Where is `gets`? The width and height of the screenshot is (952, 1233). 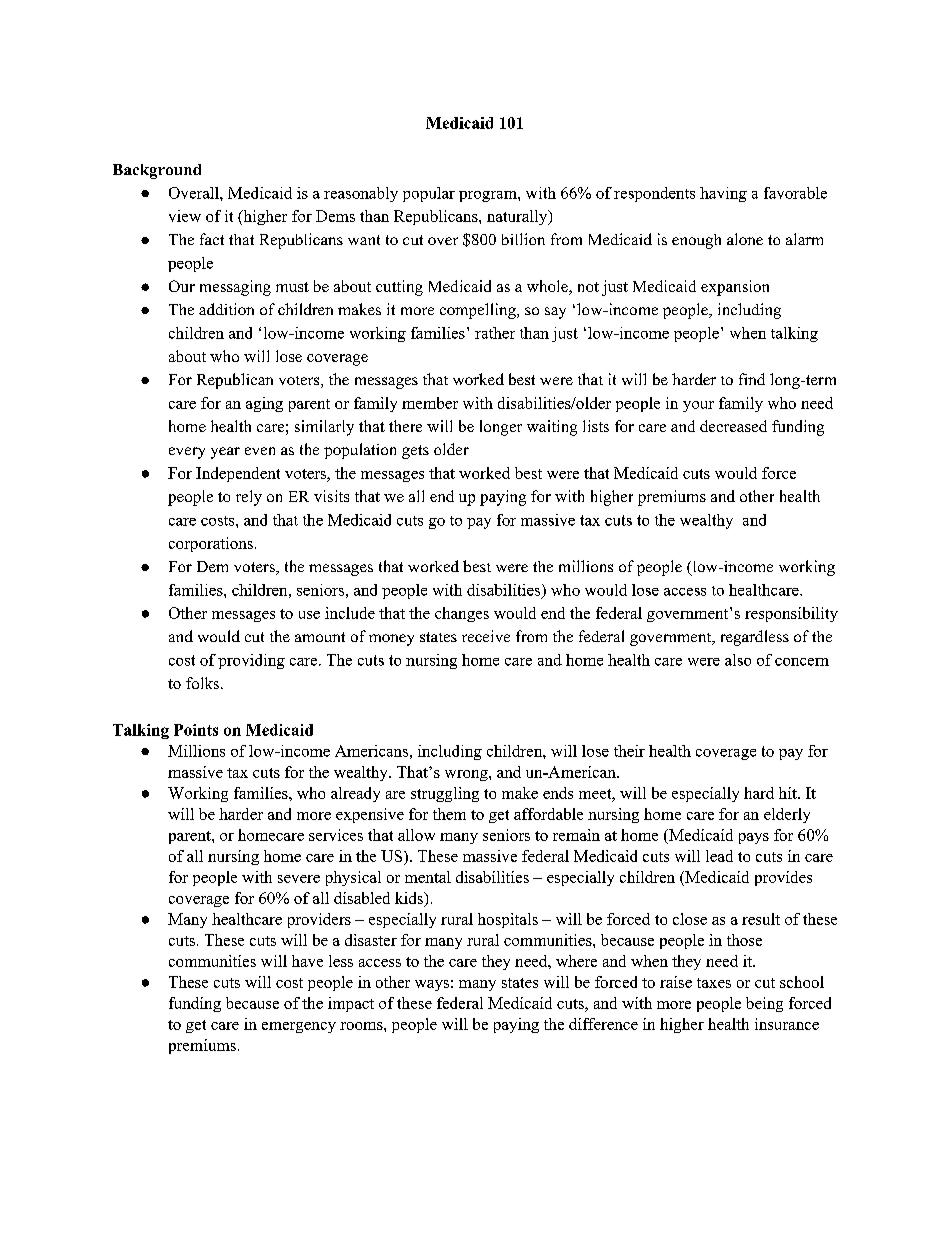 gets is located at coordinates (415, 452).
